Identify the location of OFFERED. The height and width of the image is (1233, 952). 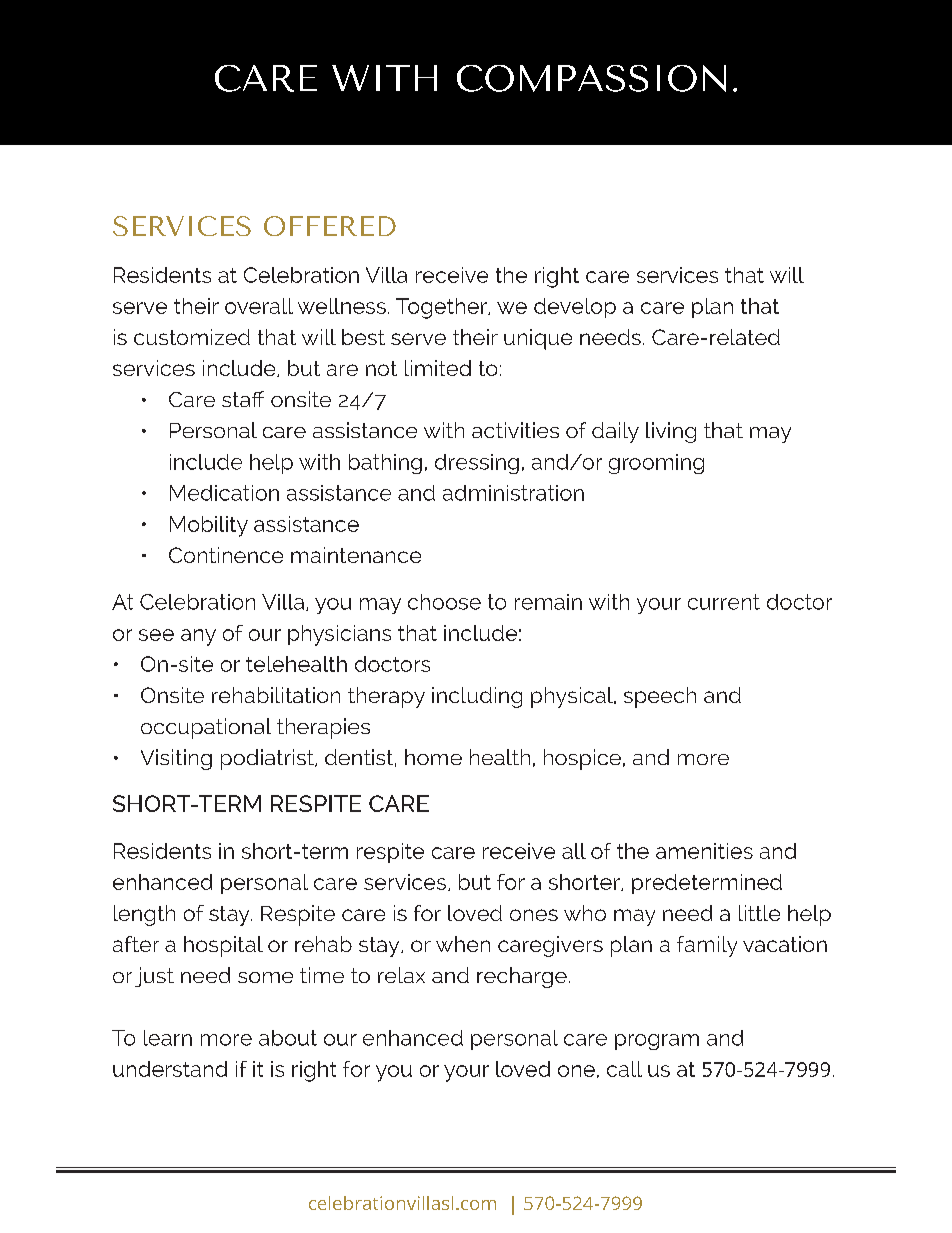
(330, 226).
